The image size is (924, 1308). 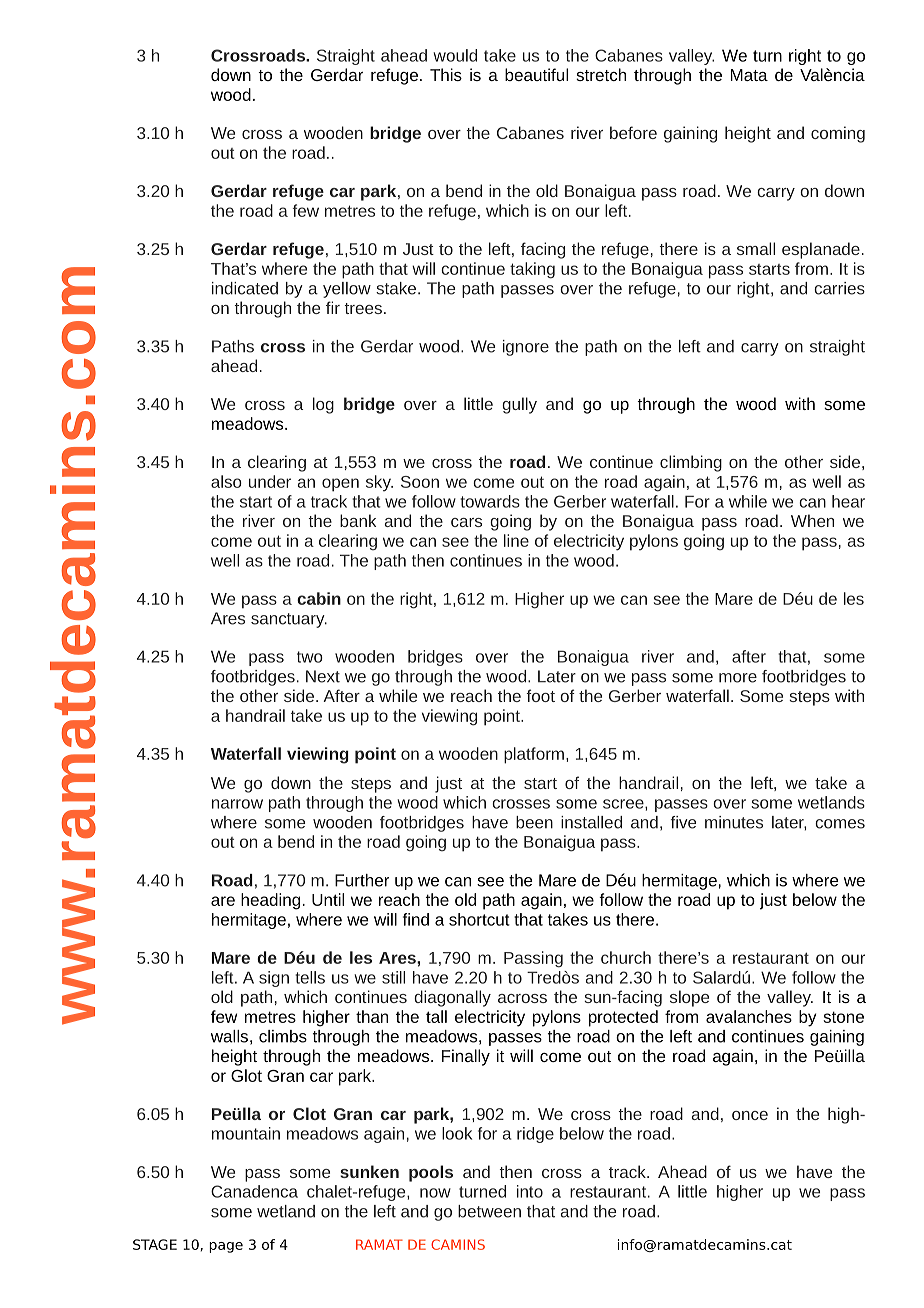 What do you see at coordinates (226, 1247) in the screenshot?
I see `page` at bounding box center [226, 1247].
